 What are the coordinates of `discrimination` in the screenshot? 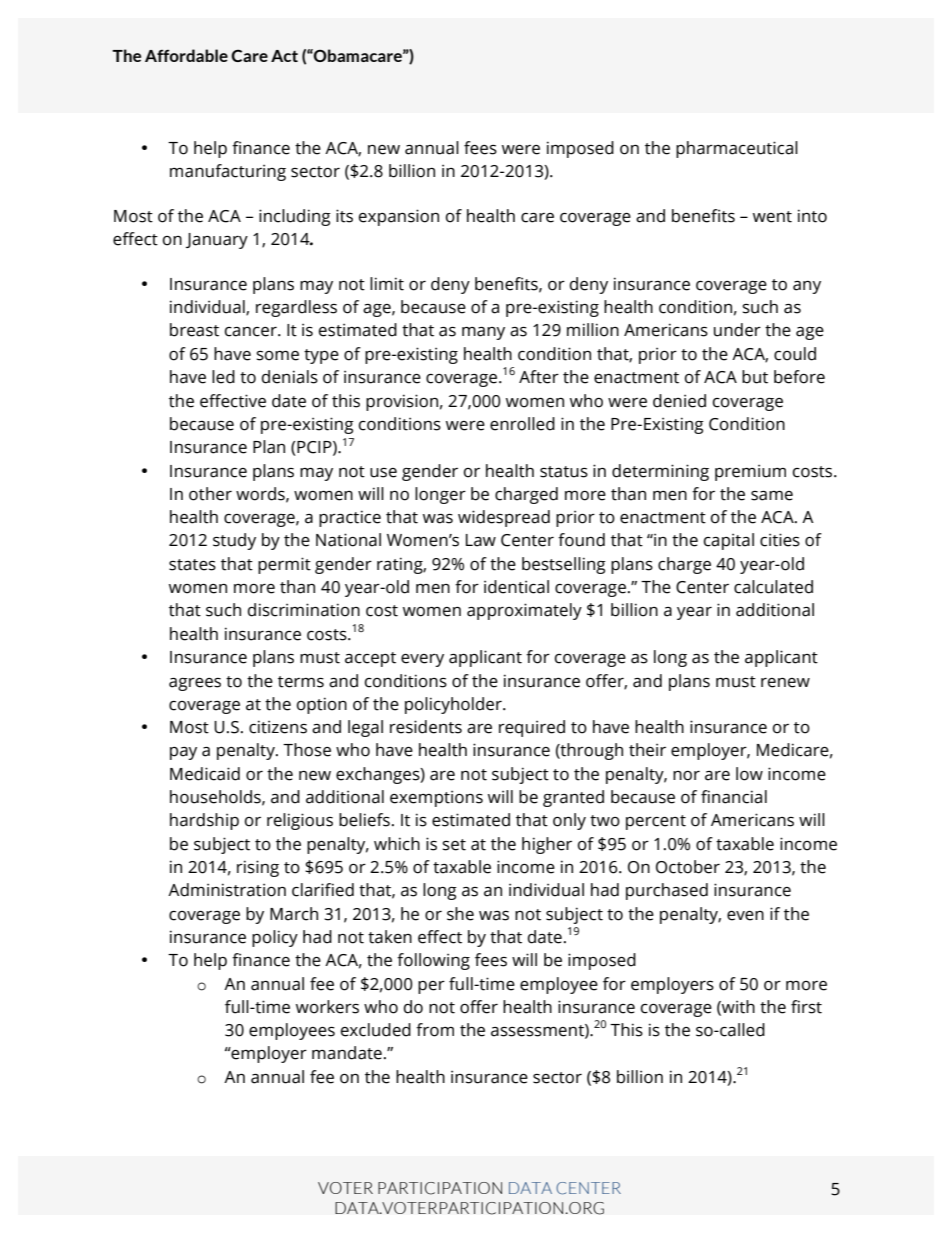 It's located at (304, 610).
